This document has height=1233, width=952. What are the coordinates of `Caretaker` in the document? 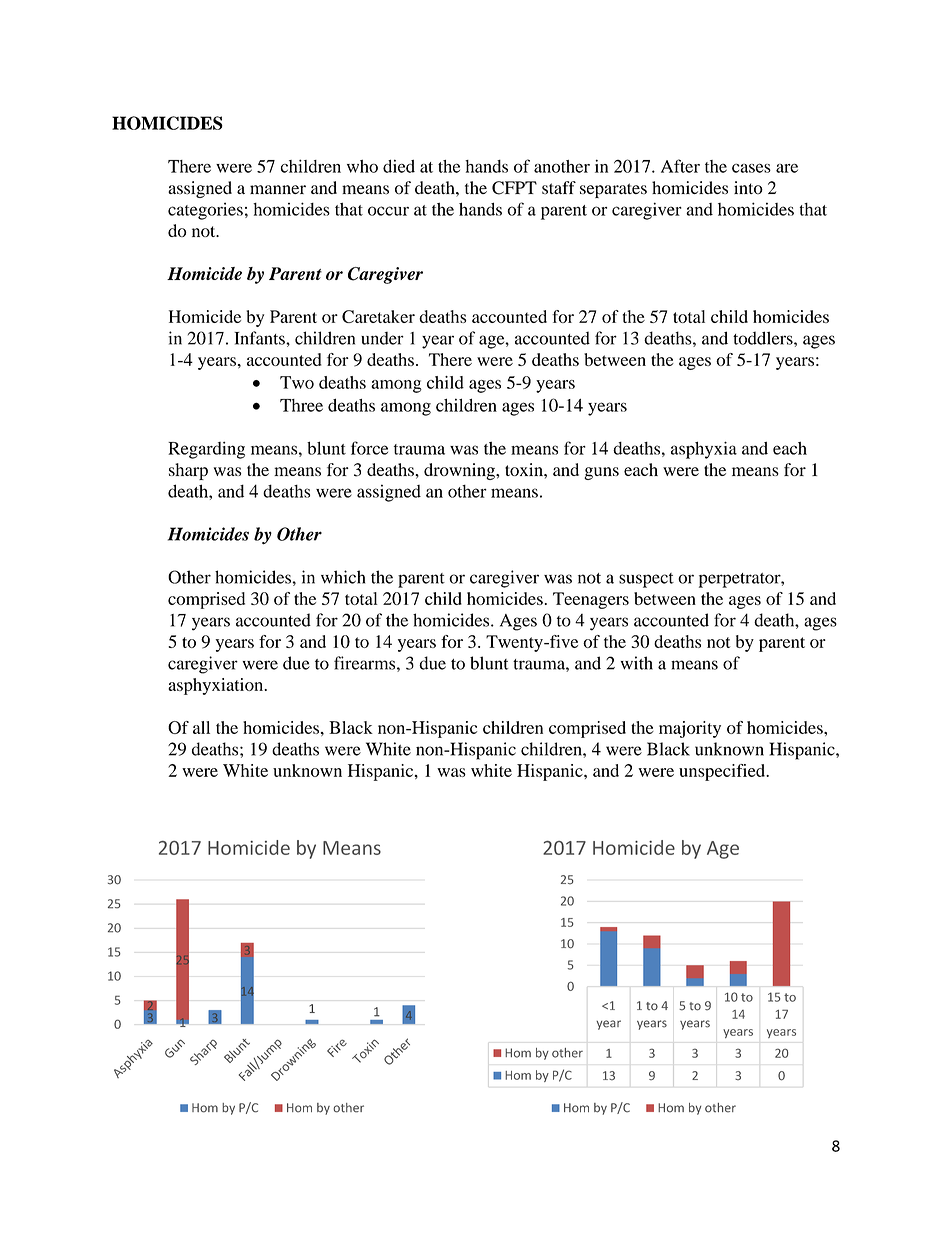 It's located at (378, 316).
